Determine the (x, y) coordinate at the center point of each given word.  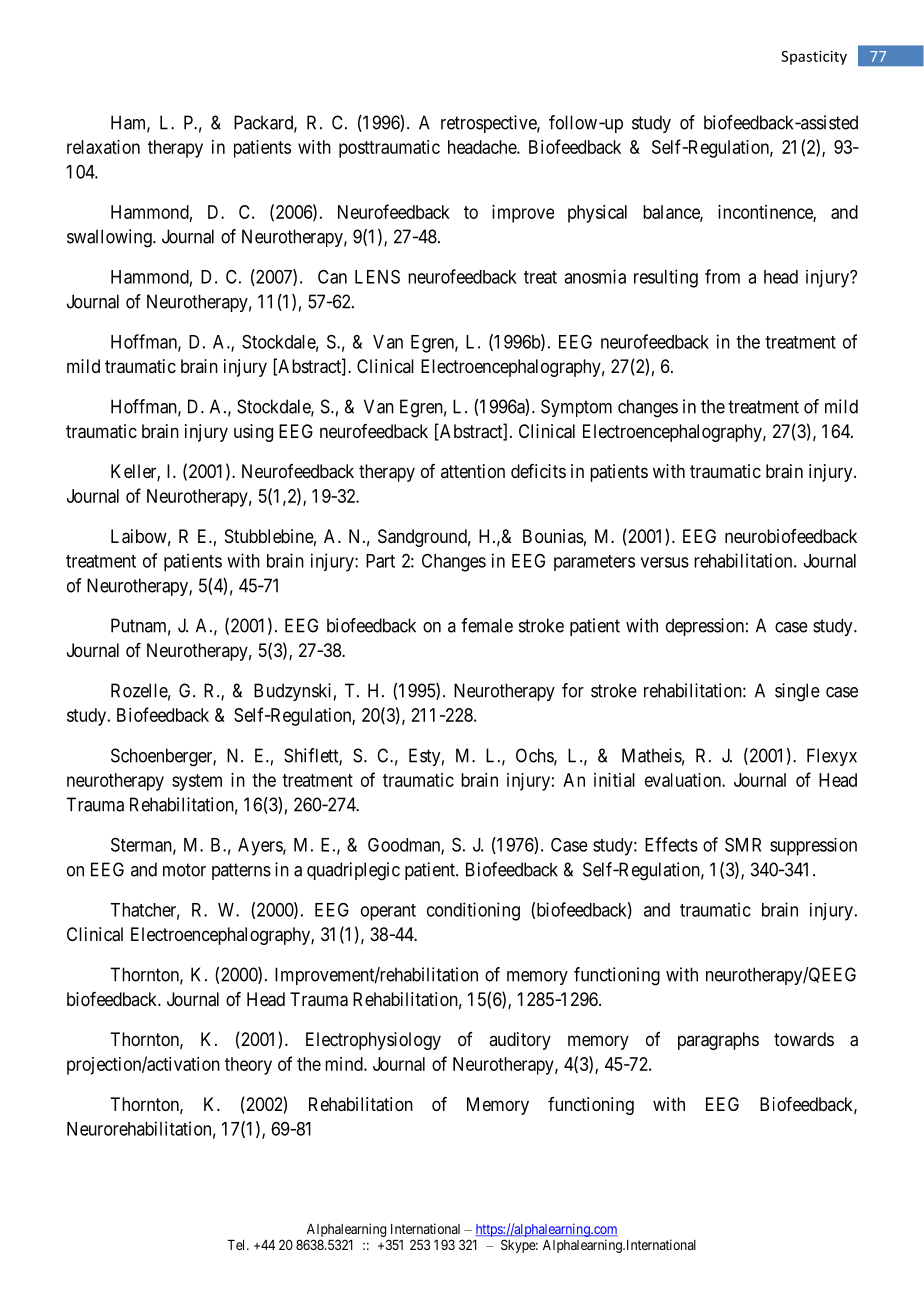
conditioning (473, 911)
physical (597, 214)
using (253, 433)
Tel (238, 1245)
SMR (743, 844)
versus (665, 562)
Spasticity (814, 57)
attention (473, 471)
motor (184, 870)
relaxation (103, 147)
